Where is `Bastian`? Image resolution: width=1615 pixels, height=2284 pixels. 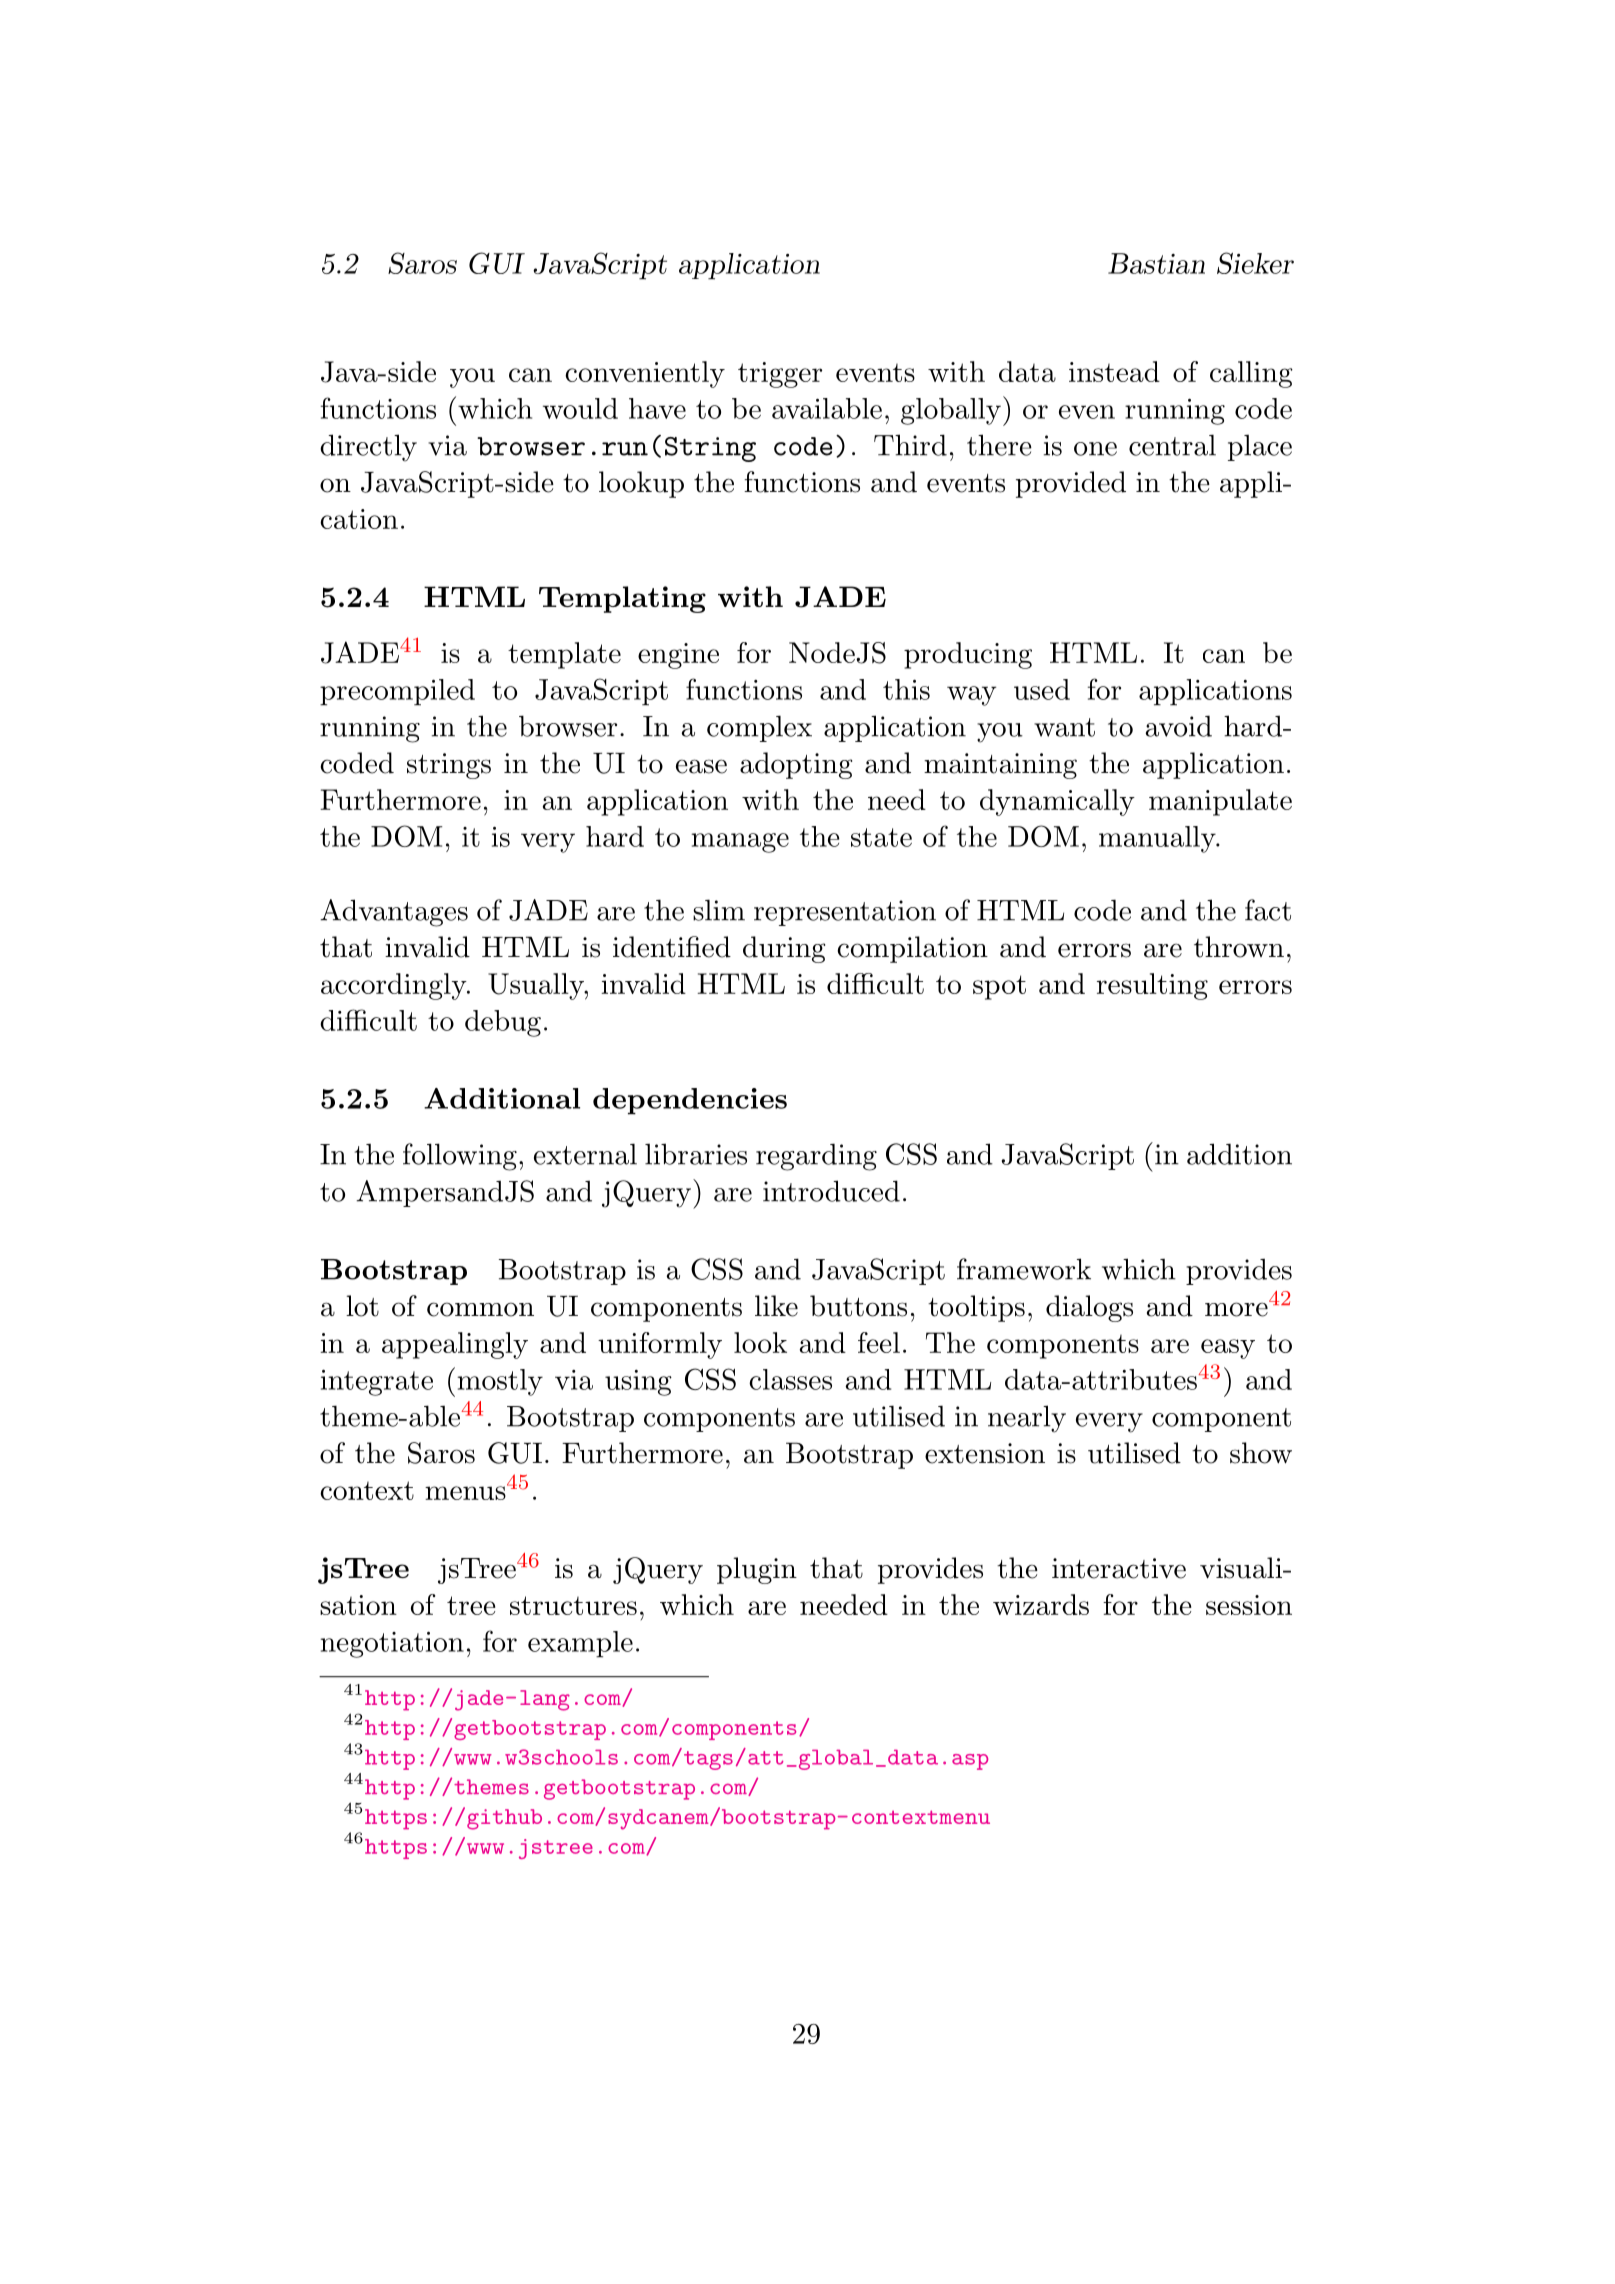 Bastian is located at coordinates (1156, 263).
